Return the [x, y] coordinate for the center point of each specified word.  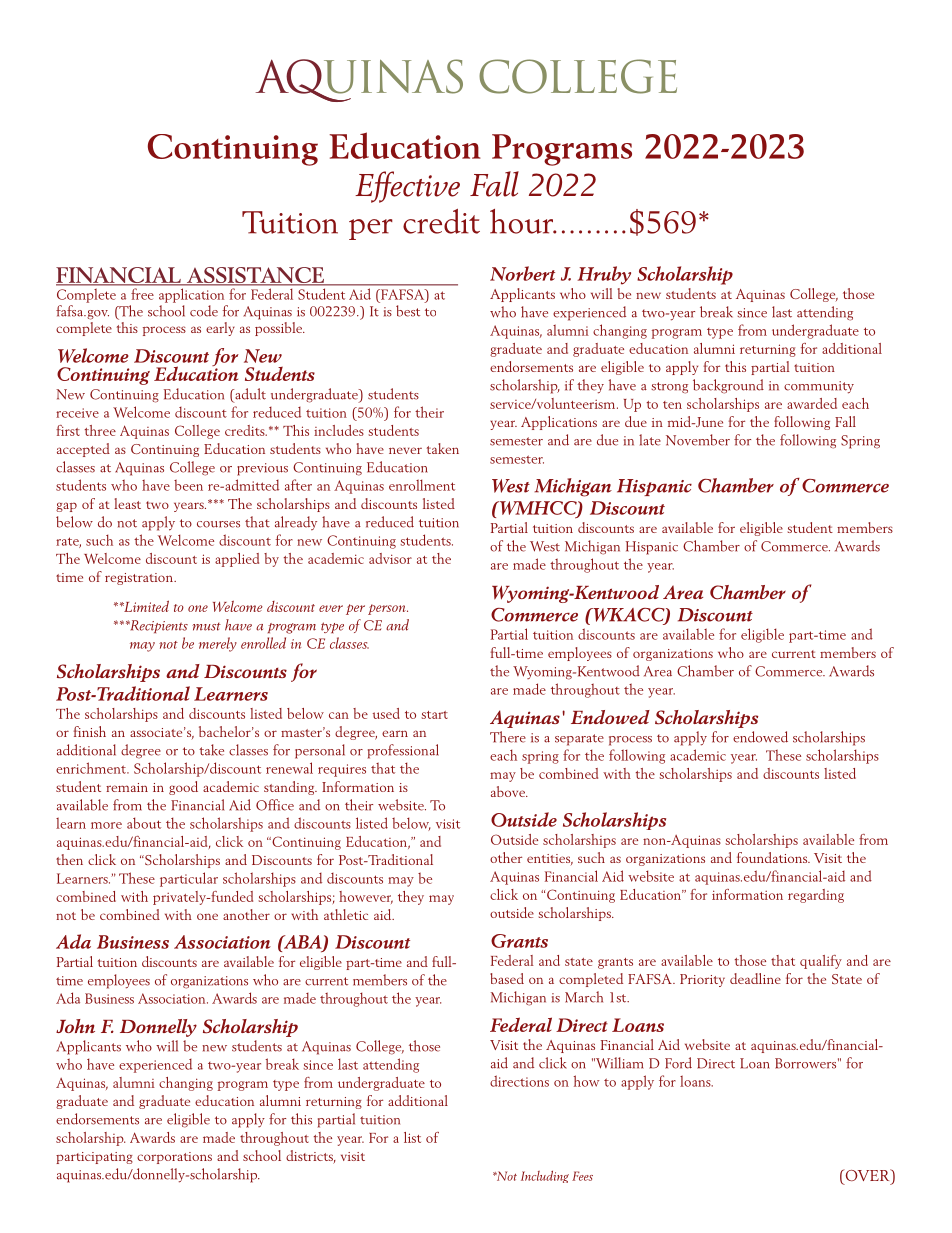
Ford [678, 1063]
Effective [407, 187]
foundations [773, 857]
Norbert [522, 273]
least [127, 503]
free [142, 294]
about [144, 823]
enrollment [422, 485]
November [698, 440]
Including [545, 1176]
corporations [174, 1158]
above [509, 791]
